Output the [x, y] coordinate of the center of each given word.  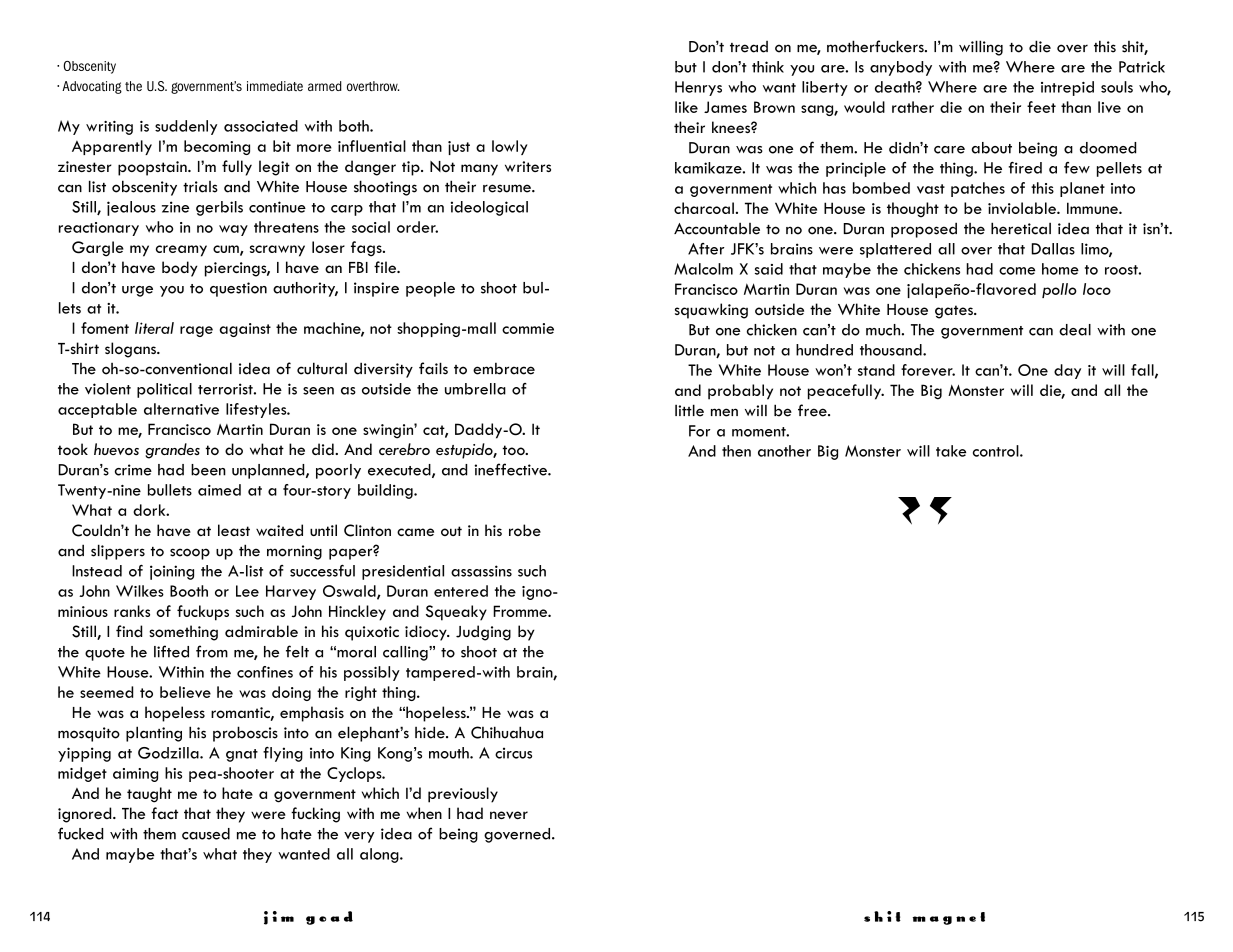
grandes [172, 451]
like [686, 107]
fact [164, 813]
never [509, 815]
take [951, 451]
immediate [275, 86]
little [689, 410]
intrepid [1067, 88]
